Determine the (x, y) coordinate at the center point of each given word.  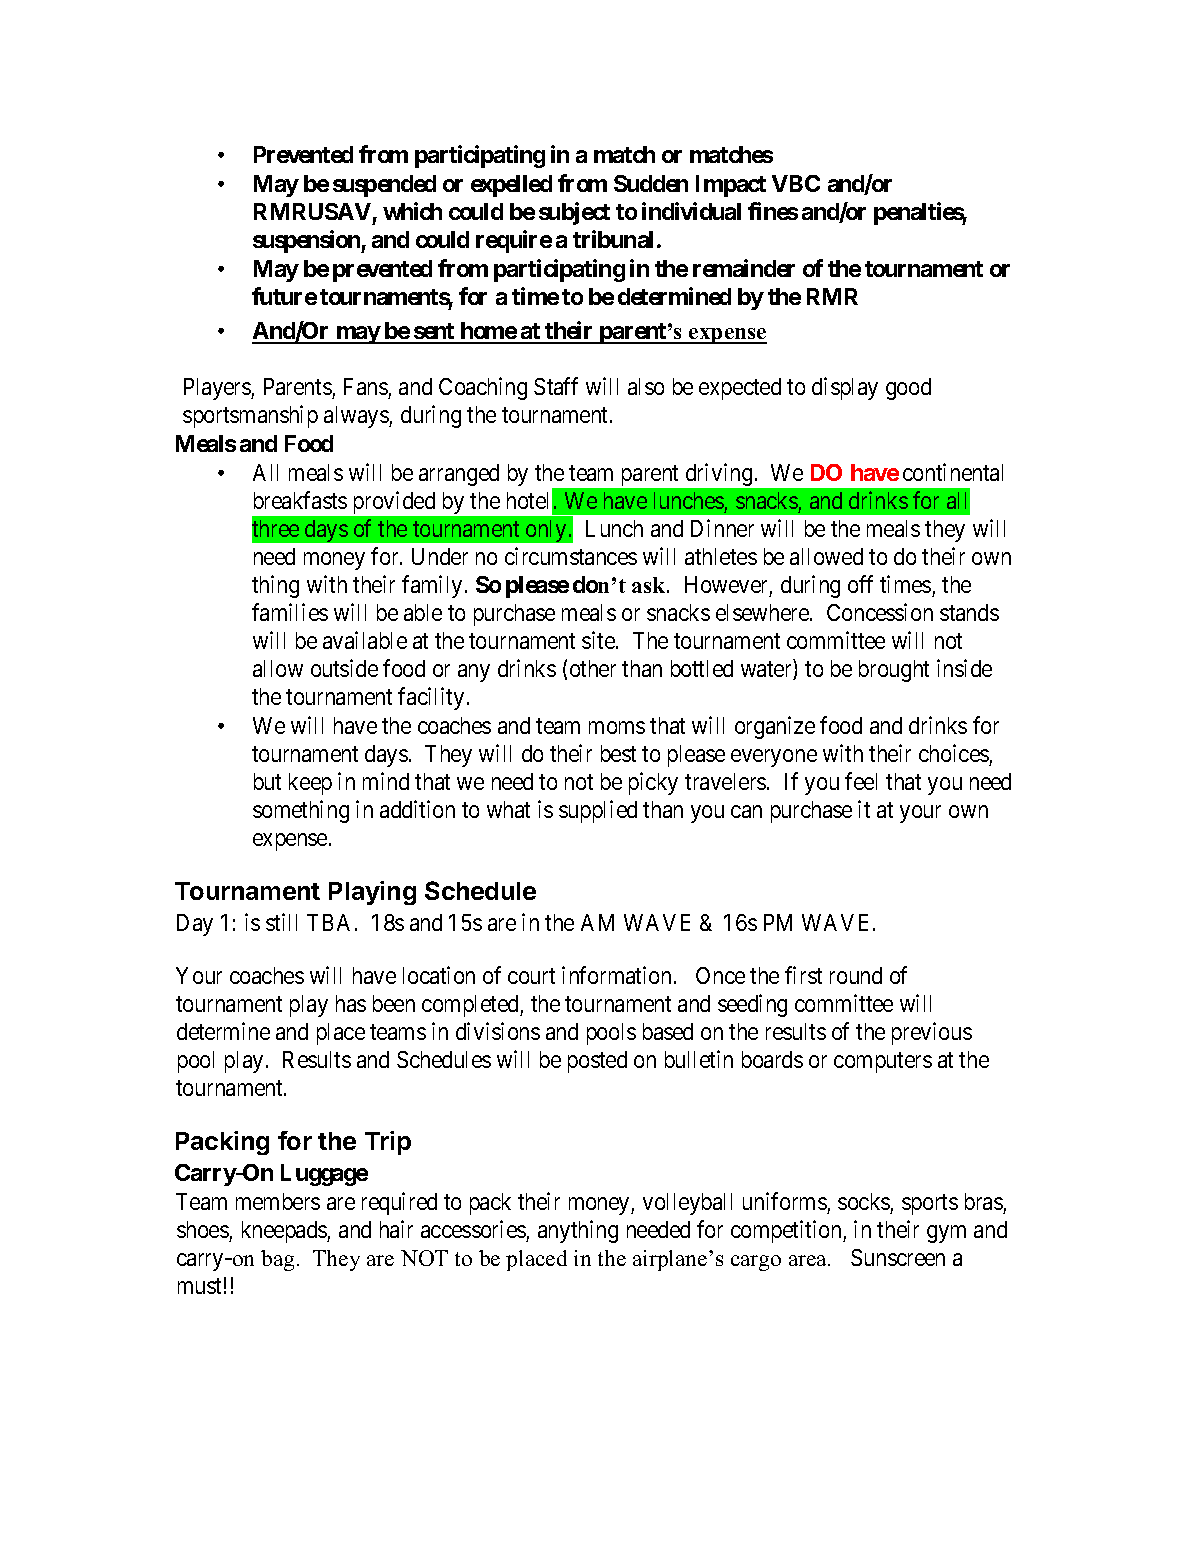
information (618, 975)
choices (954, 753)
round (856, 975)
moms (617, 727)
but (267, 781)
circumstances (571, 556)
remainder (744, 268)
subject (574, 213)
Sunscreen (898, 1257)
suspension (307, 241)
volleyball (687, 1204)
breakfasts (300, 500)
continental (953, 472)
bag (277, 1260)
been (394, 1003)
